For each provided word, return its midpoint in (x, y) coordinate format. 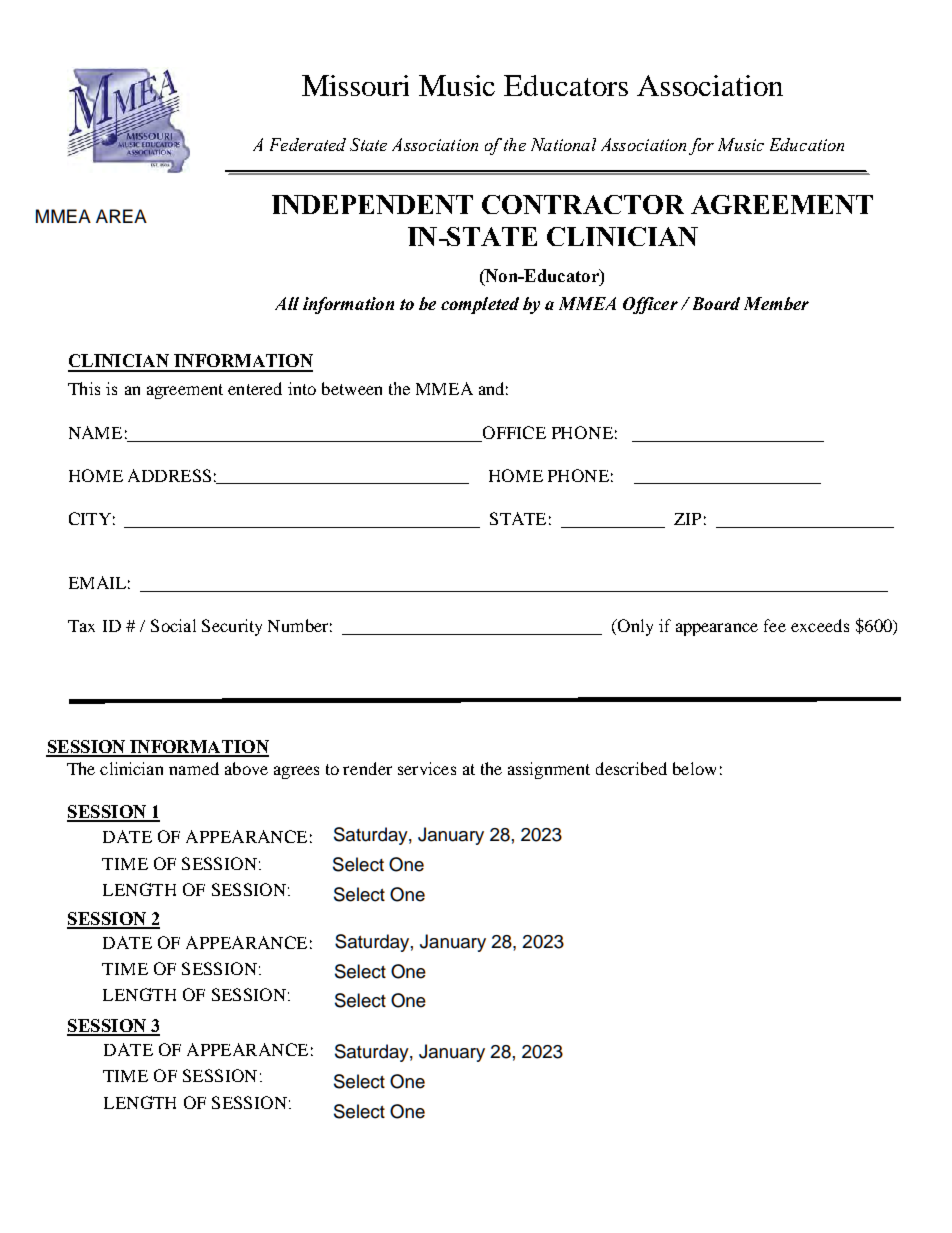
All (287, 303)
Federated (308, 144)
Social (173, 625)
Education (807, 144)
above (246, 768)
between (352, 388)
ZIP (687, 519)
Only (634, 627)
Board (714, 303)
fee (775, 625)
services (427, 768)
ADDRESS (169, 475)
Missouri (355, 85)
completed (480, 305)
